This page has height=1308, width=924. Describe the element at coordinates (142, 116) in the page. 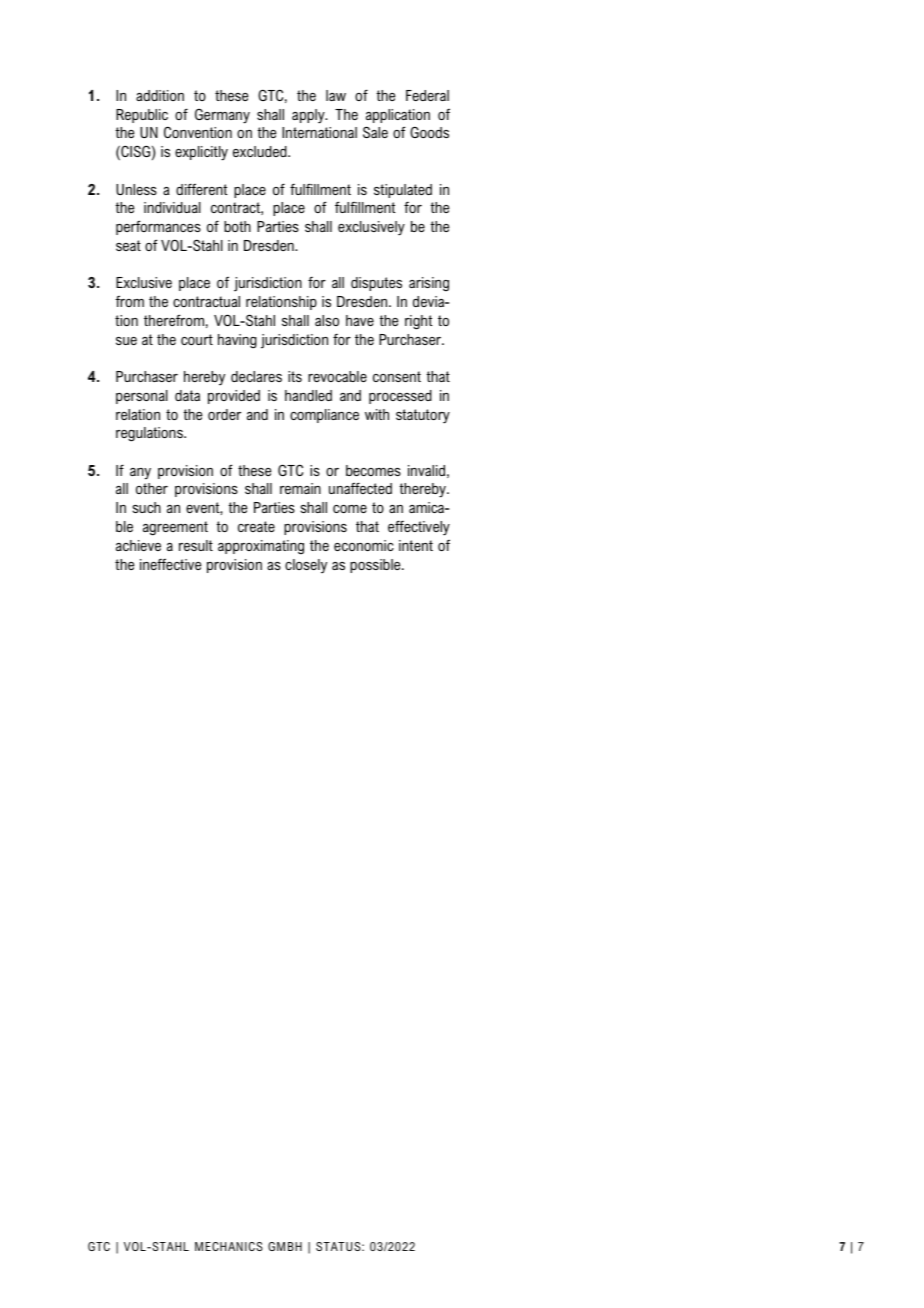

I see `Republic` at that location.
